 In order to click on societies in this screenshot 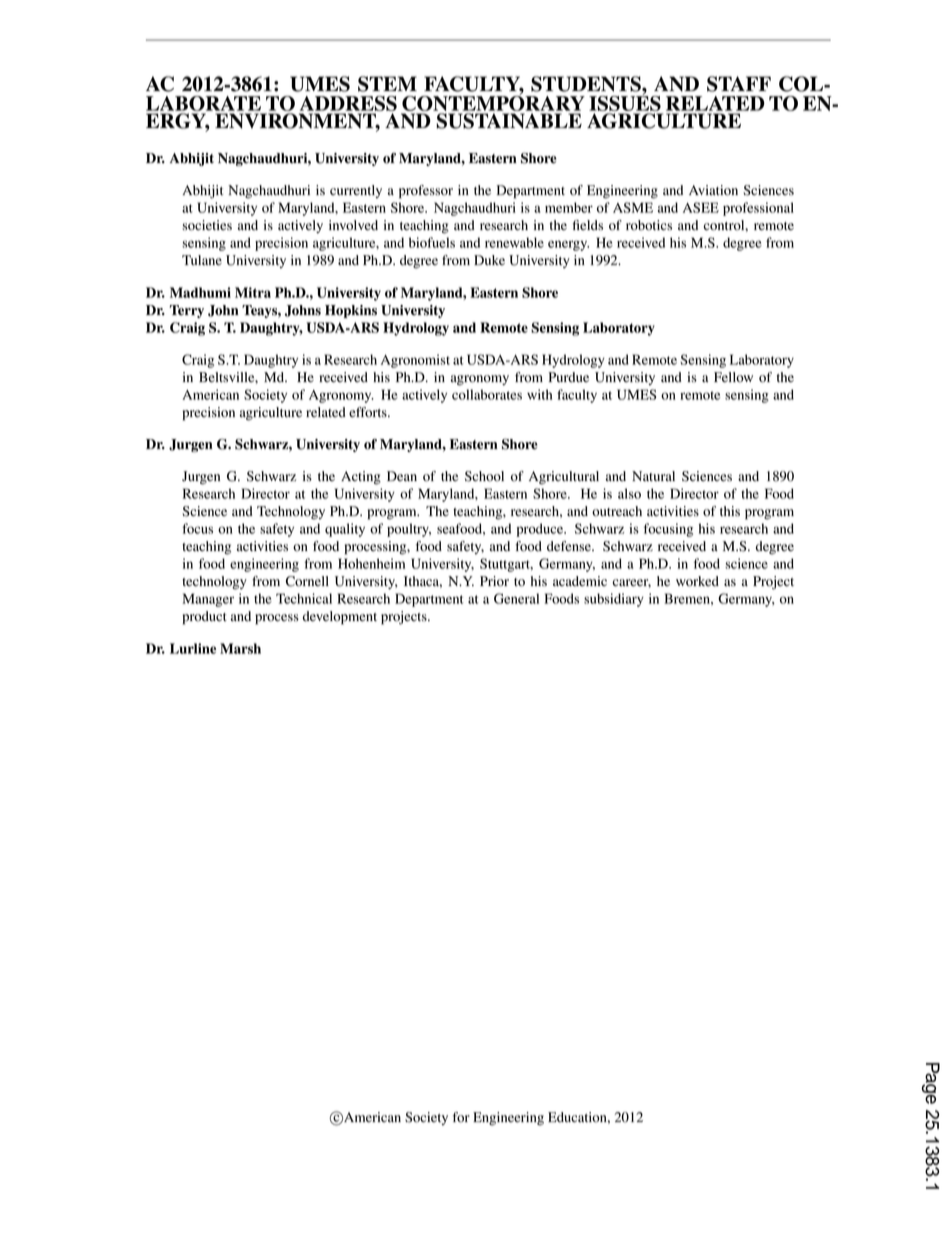, I will do `click(207, 225)`.
